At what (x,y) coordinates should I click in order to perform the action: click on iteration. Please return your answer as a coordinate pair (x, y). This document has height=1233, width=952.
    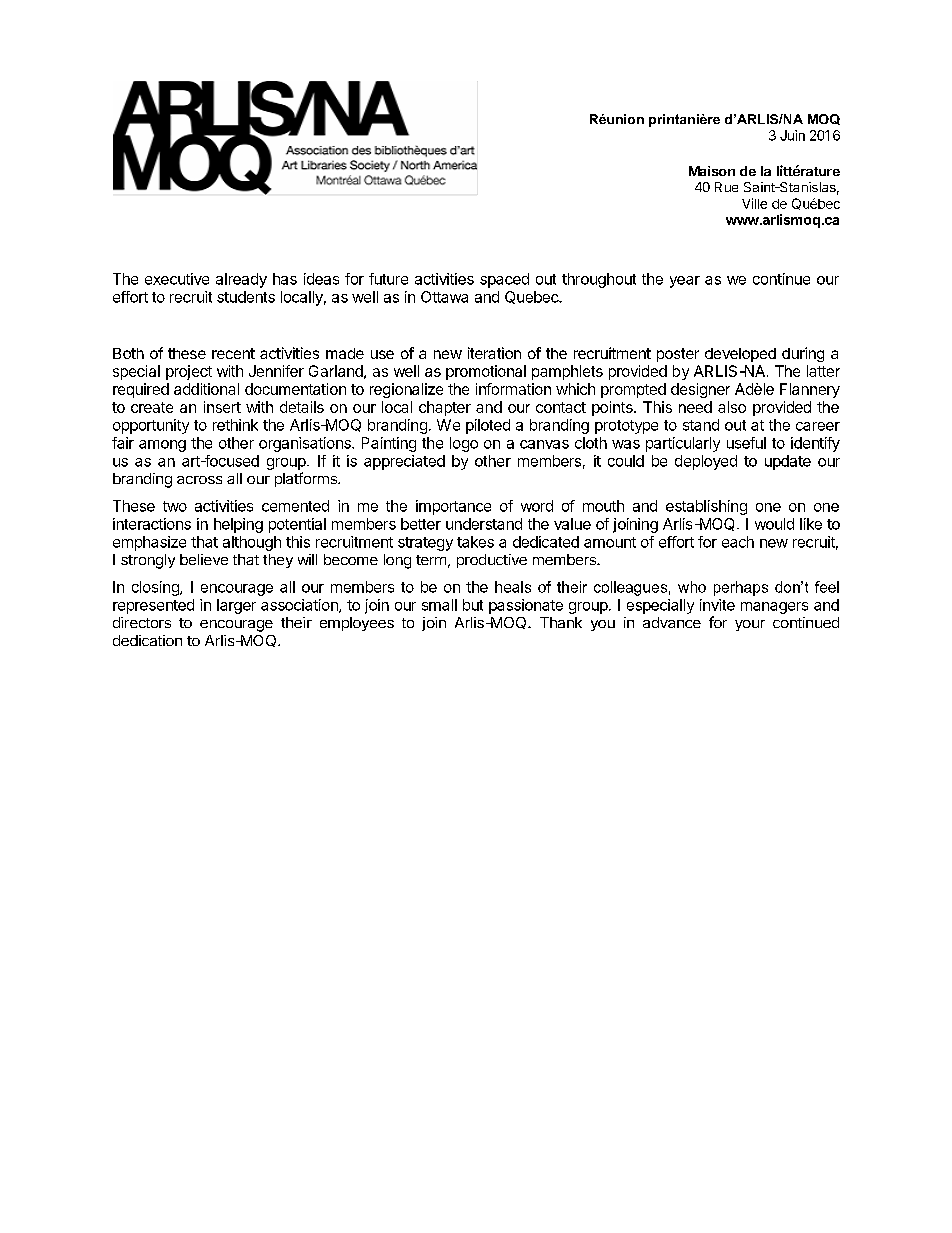
    Looking at the image, I should click on (494, 353).
